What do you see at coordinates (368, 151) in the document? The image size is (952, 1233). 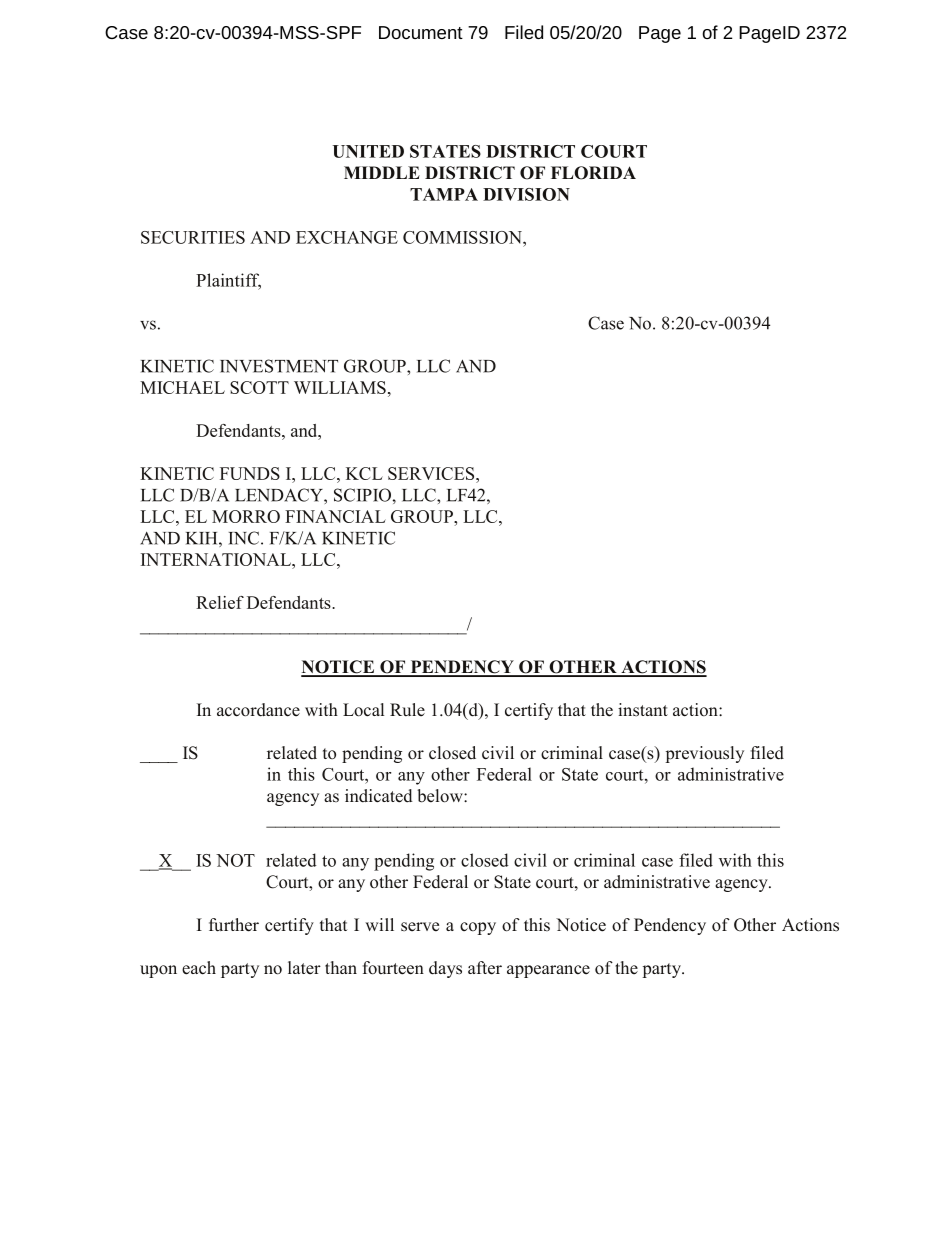 I see `UNITED` at bounding box center [368, 151].
